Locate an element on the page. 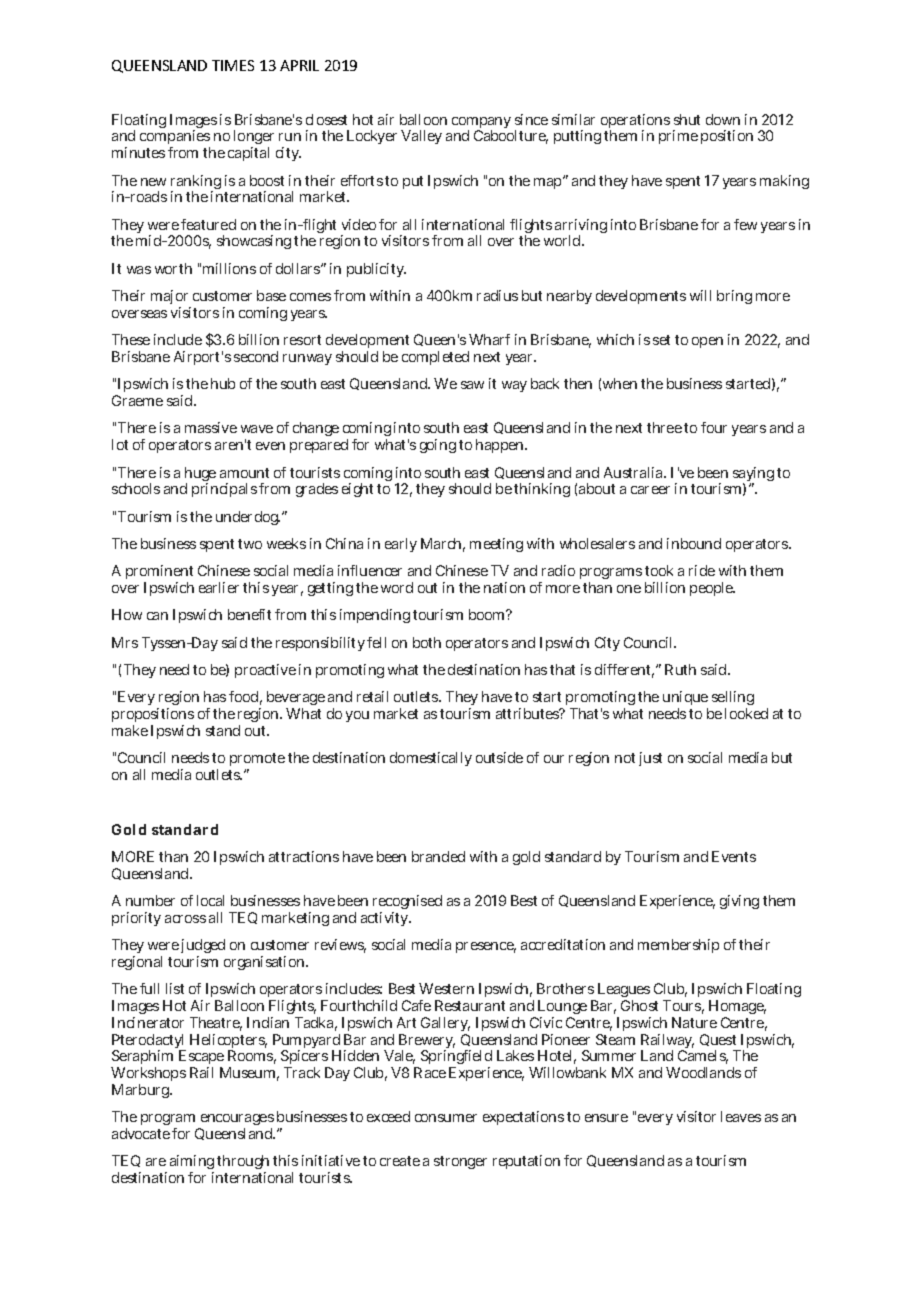  shut is located at coordinates (687, 119).
